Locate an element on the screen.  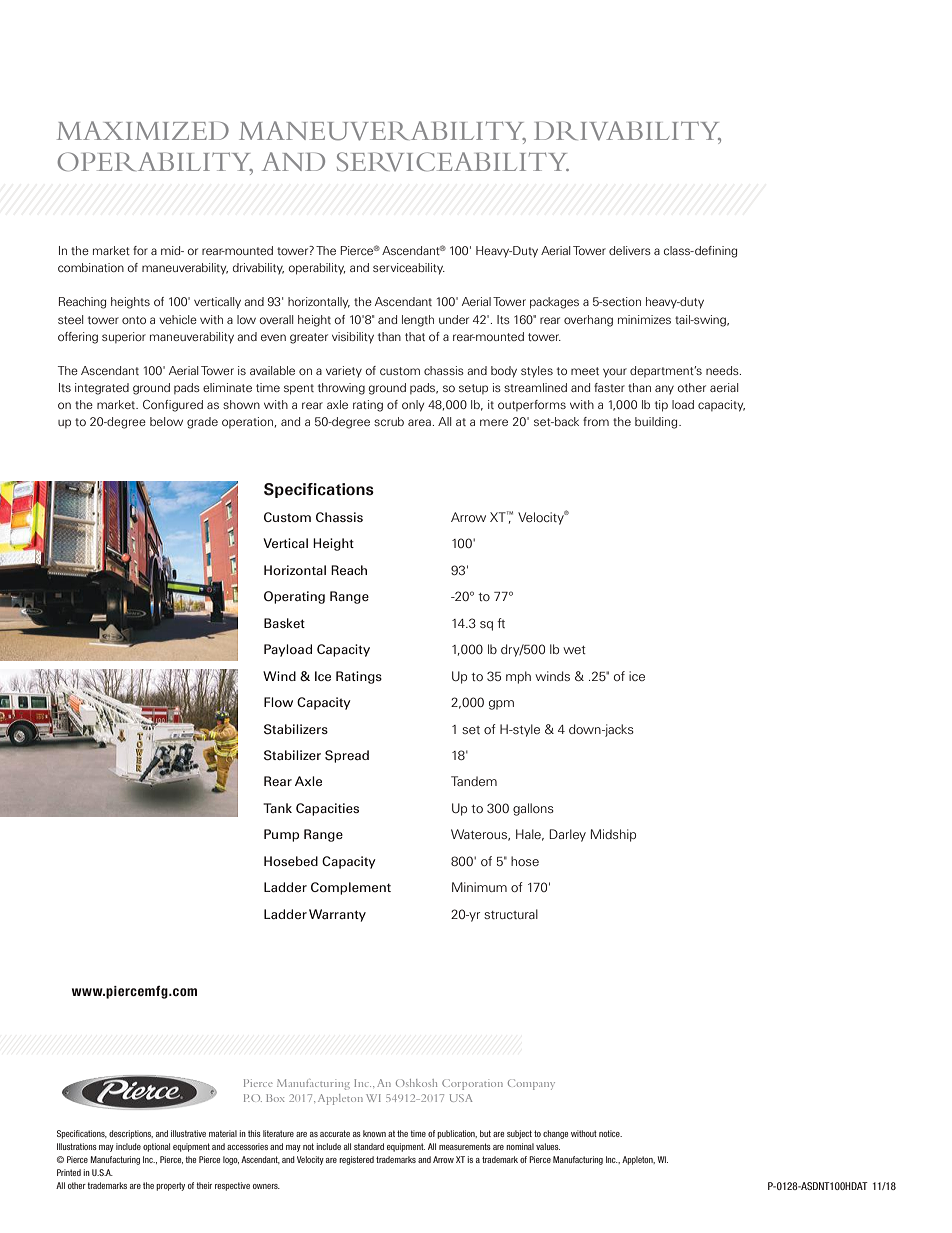
length is located at coordinates (418, 321).
